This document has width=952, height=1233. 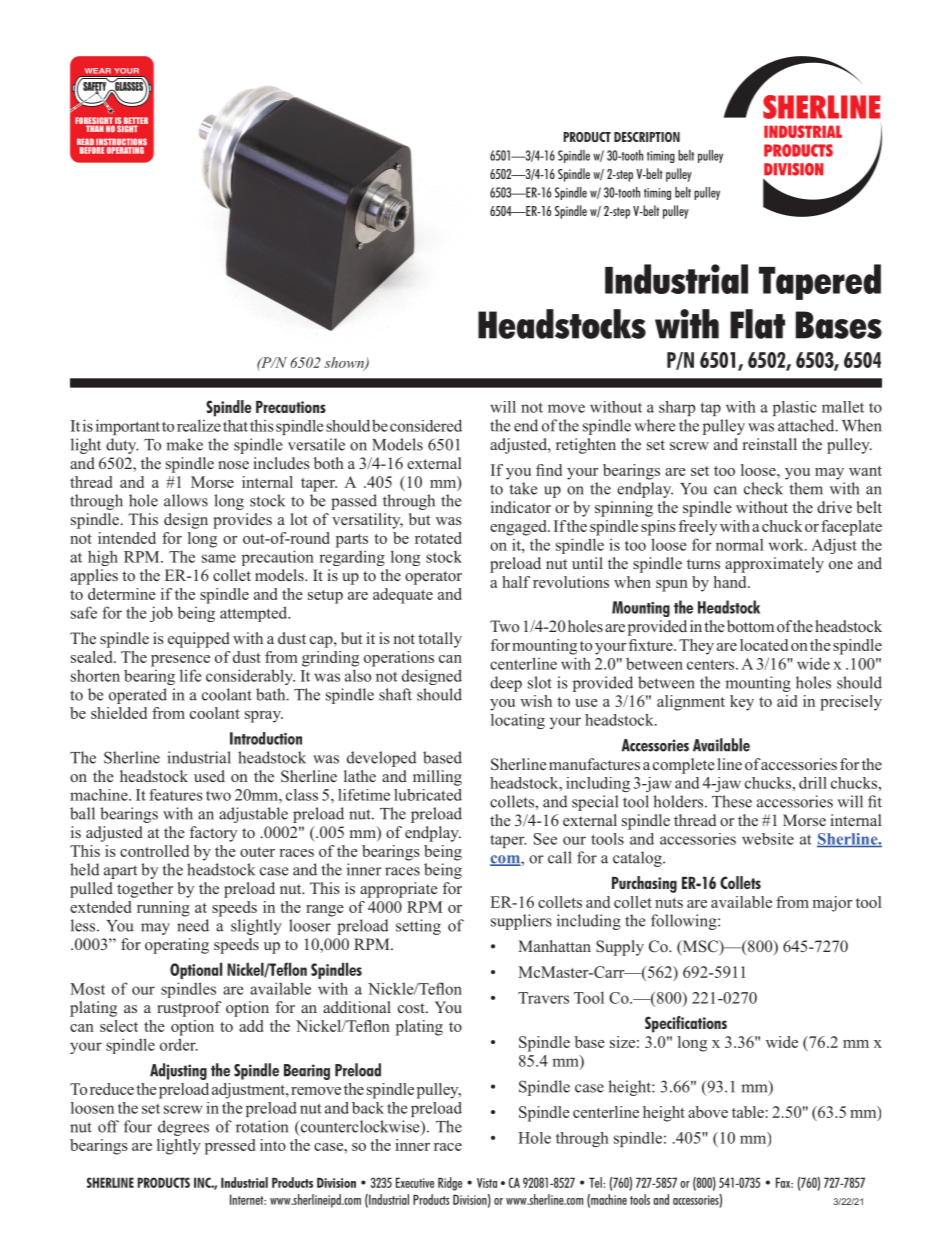 What do you see at coordinates (521, 922) in the document?
I see `suppliers` at bounding box center [521, 922].
